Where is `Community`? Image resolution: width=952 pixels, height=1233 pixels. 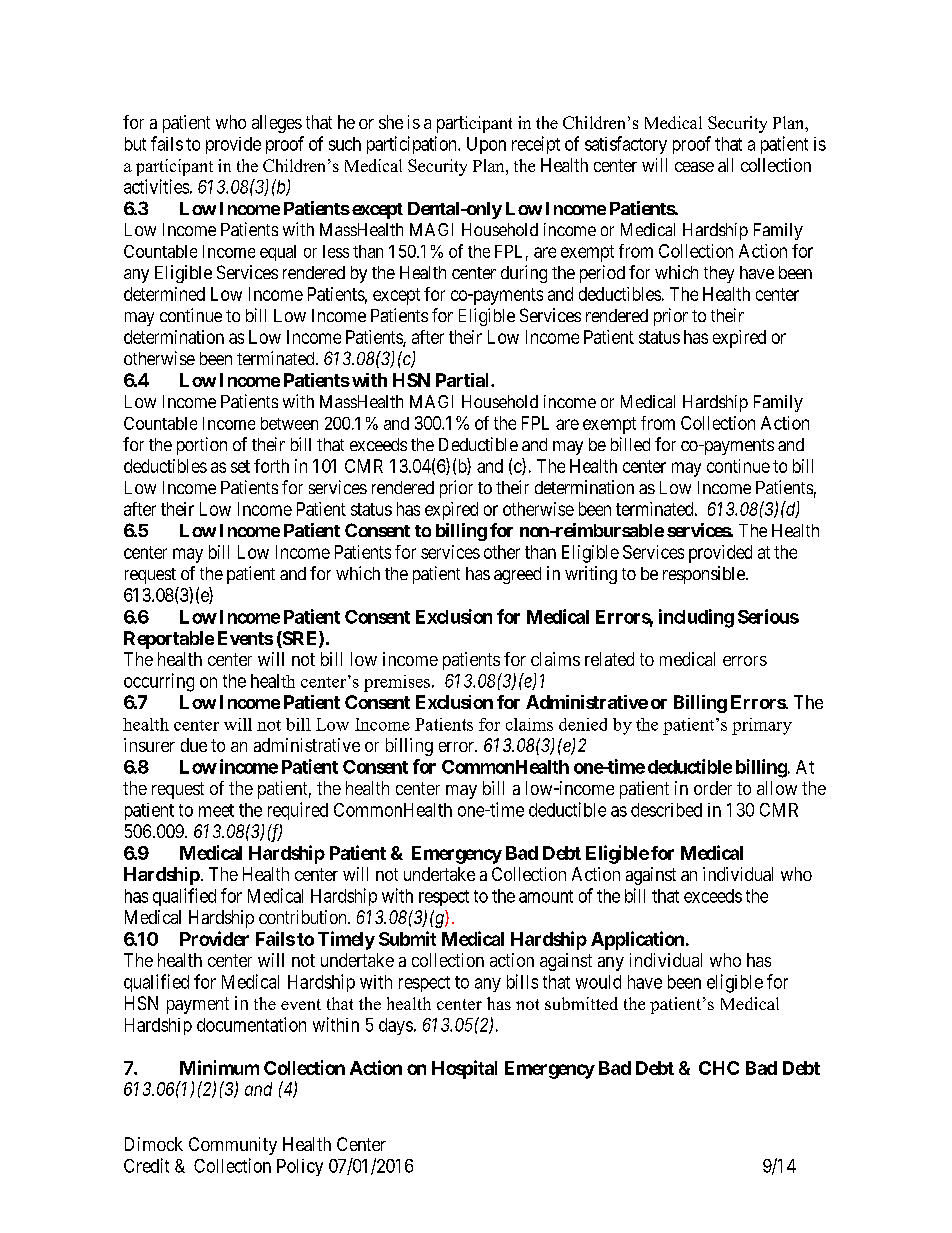
Community is located at coordinates (233, 1146).
